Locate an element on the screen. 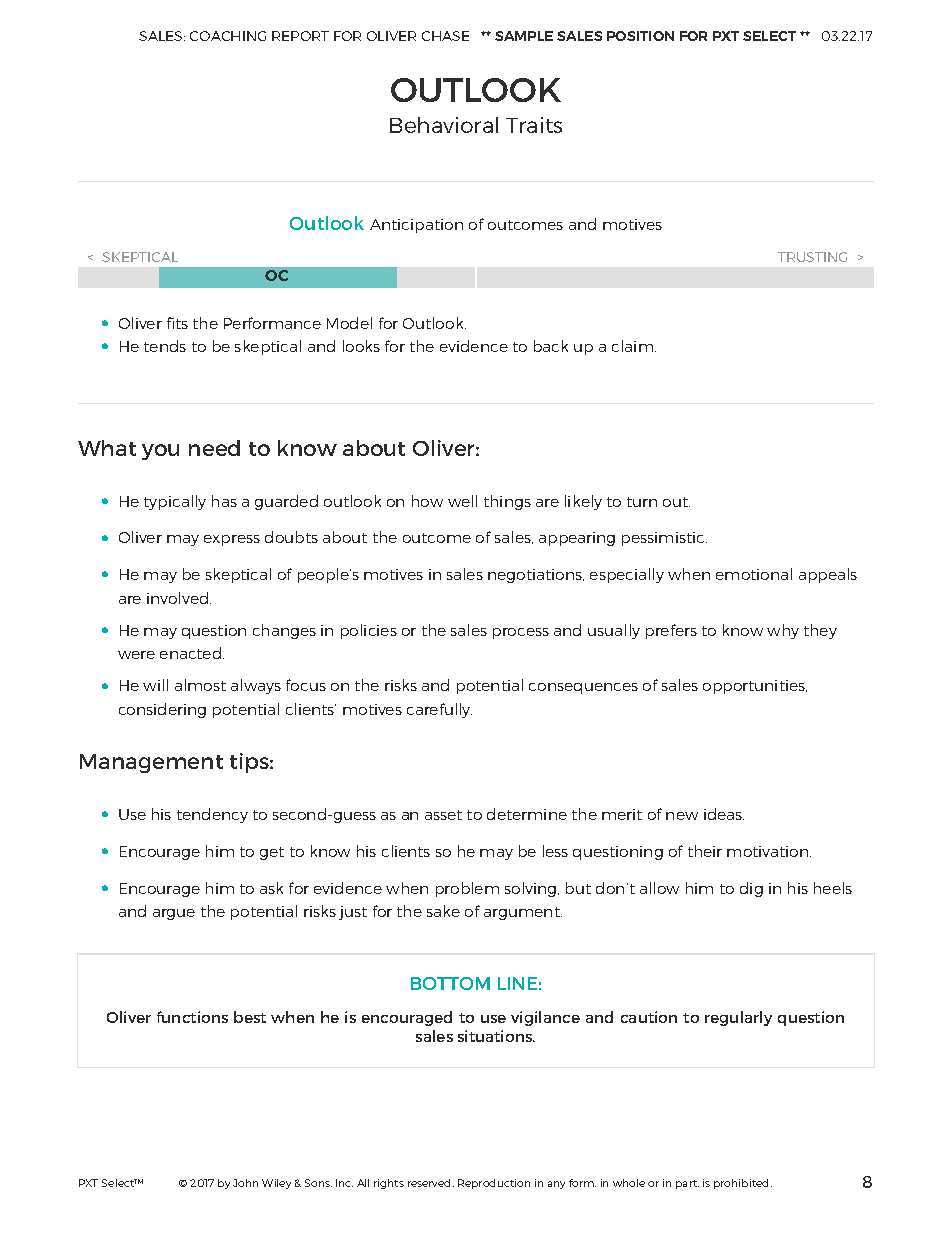 Image resolution: width=952 pixels, height=1233 pixels. CHASE is located at coordinates (445, 36).
